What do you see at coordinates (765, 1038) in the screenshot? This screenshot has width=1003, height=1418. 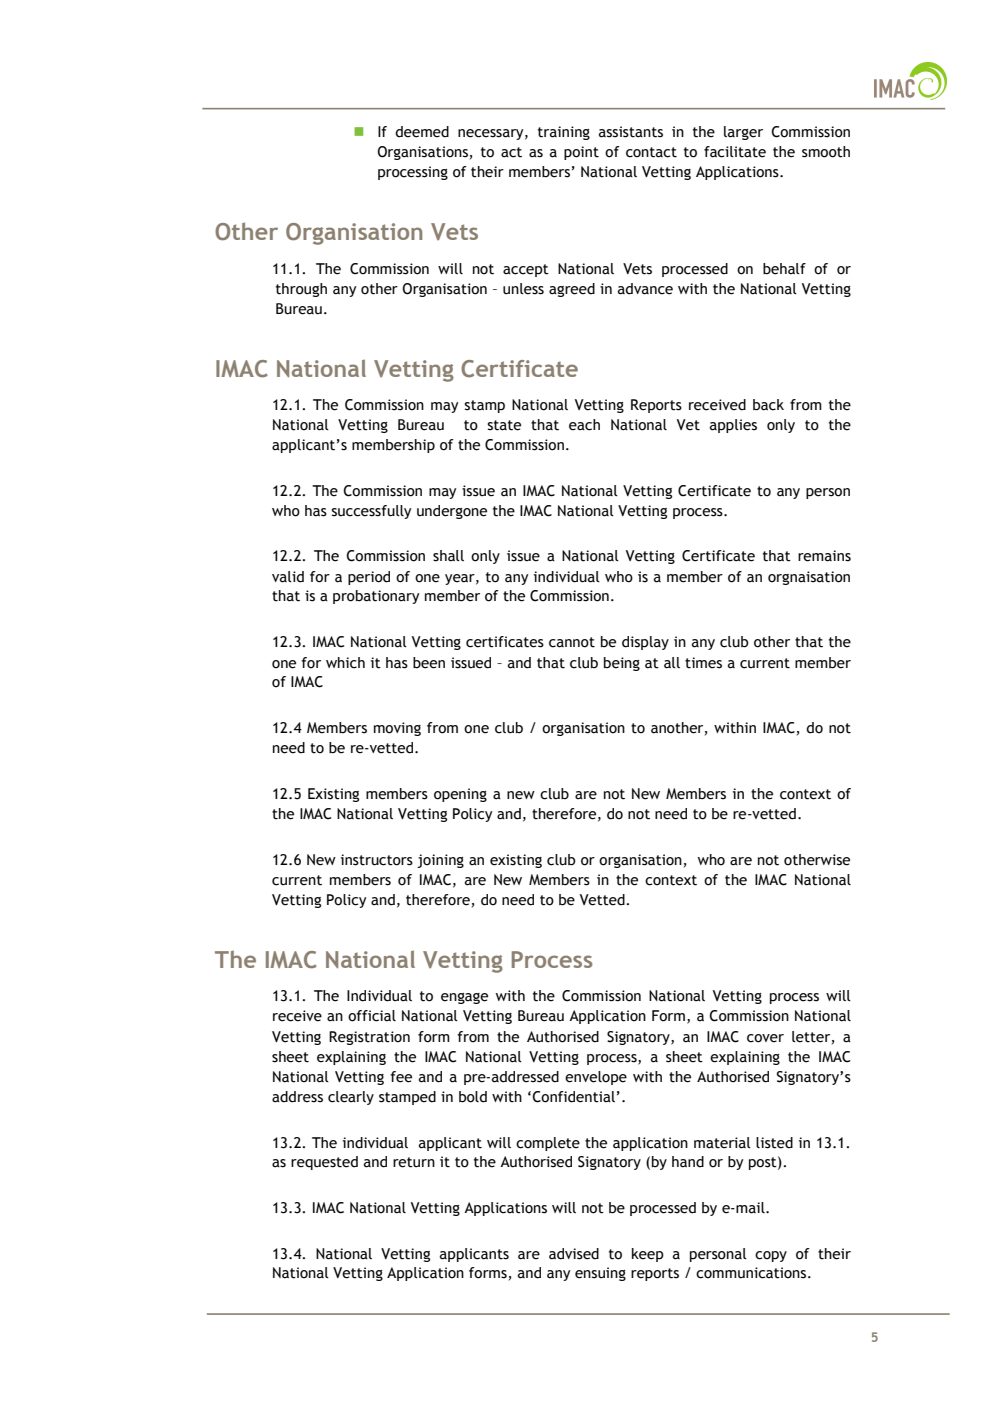 I see `cover` at bounding box center [765, 1038].
